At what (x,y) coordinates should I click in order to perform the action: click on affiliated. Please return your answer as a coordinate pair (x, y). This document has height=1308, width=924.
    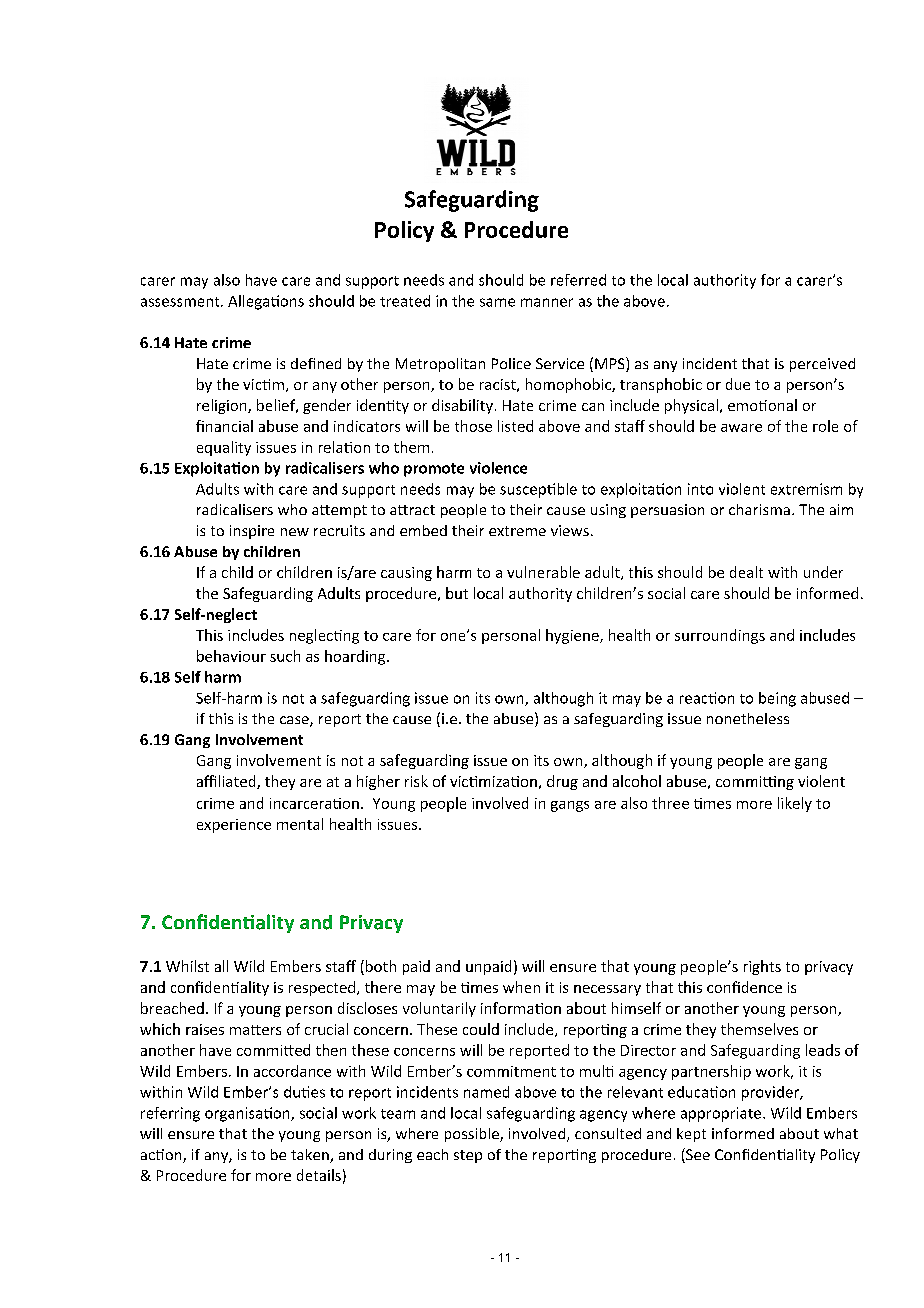
    Looking at the image, I should click on (227, 782).
